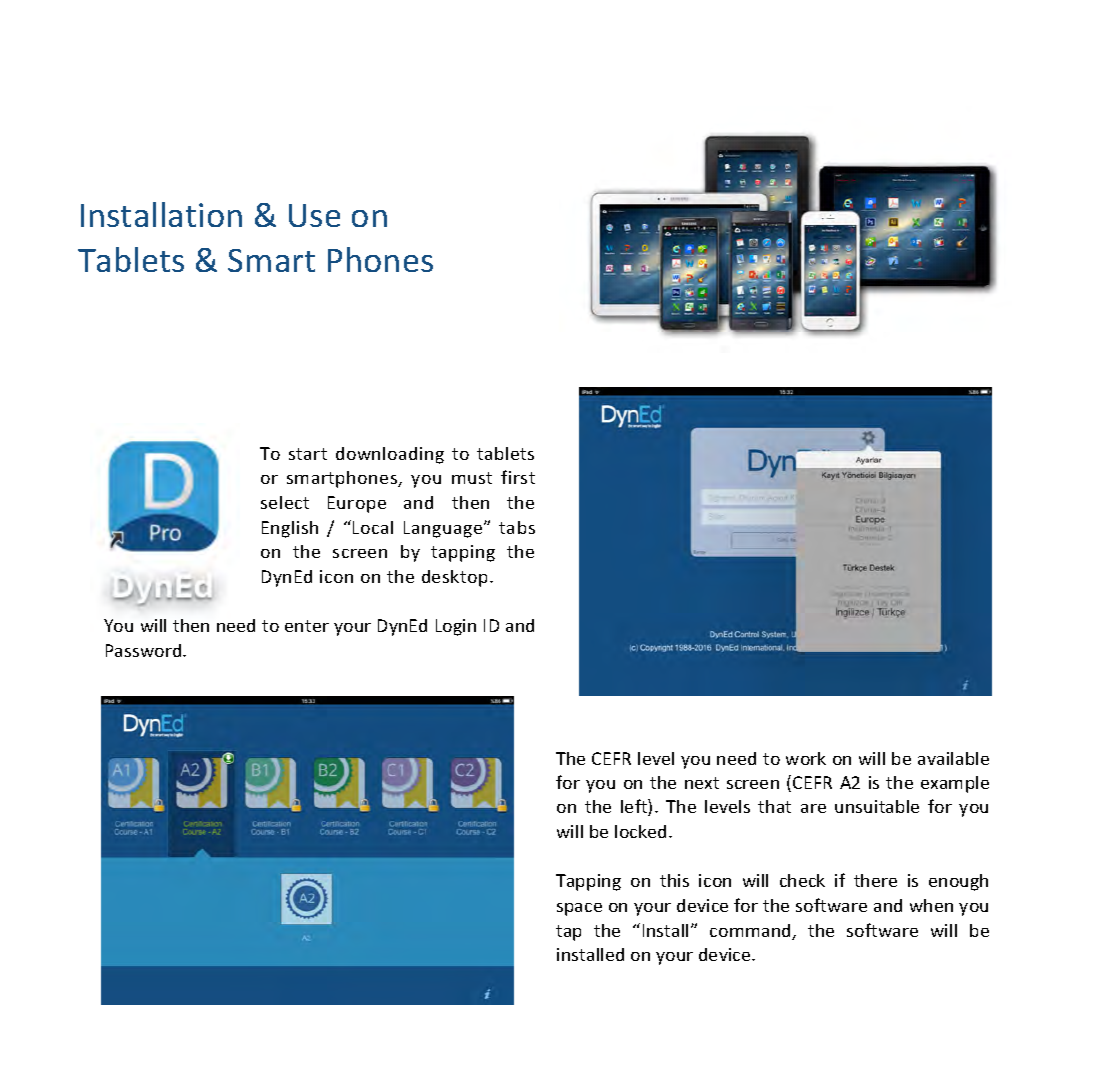  I want to click on Use, so click(314, 215).
